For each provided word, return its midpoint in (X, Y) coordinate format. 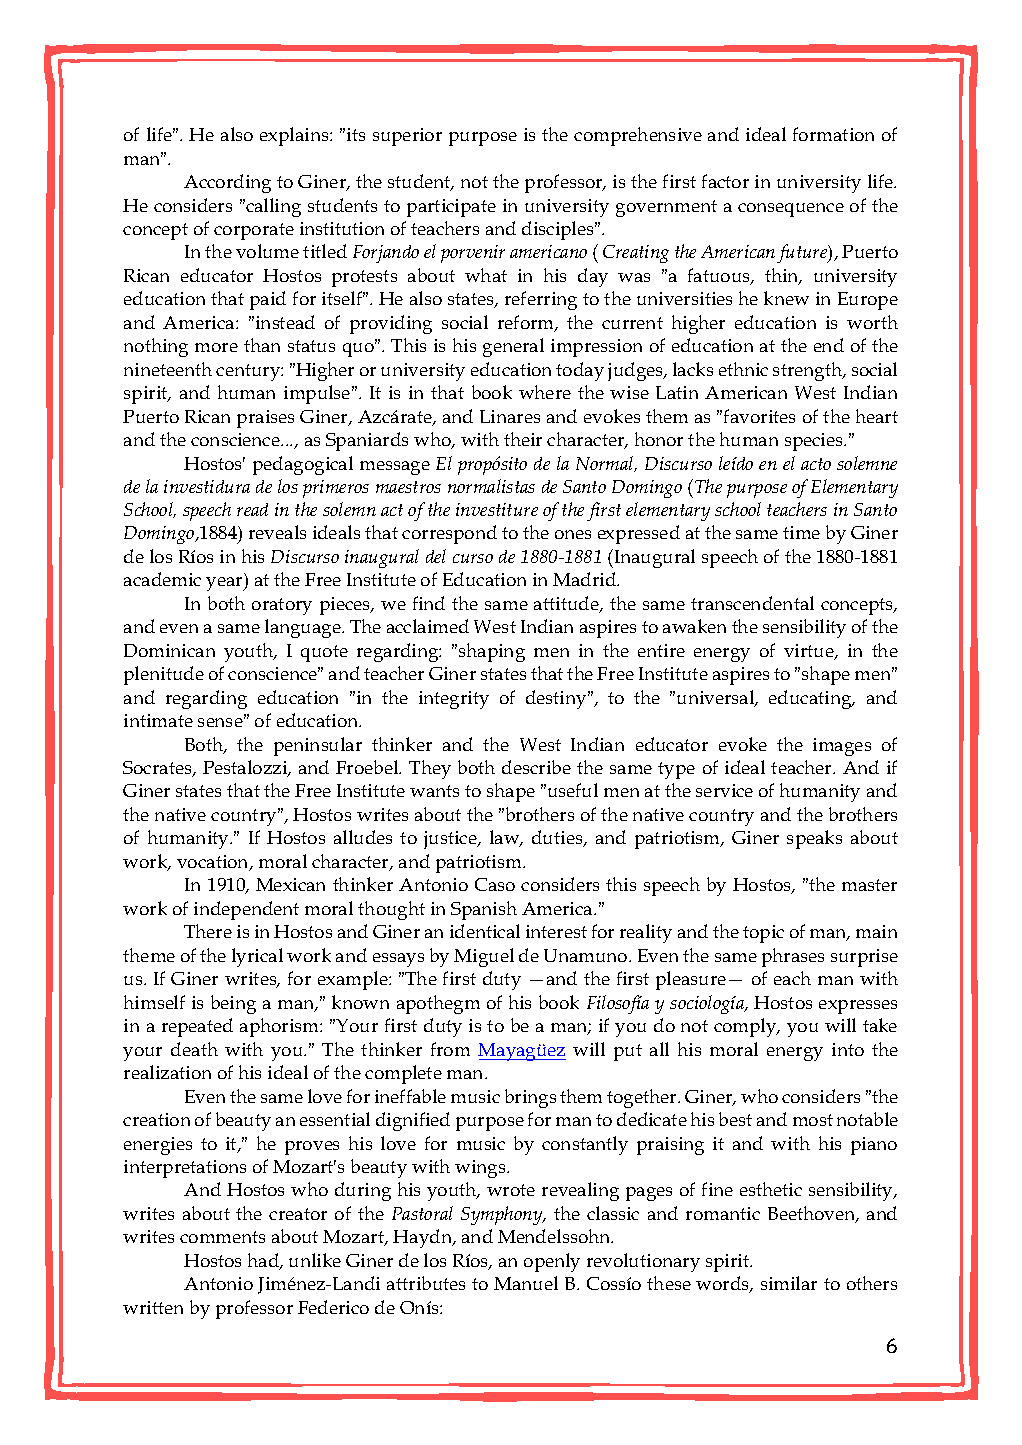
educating (811, 699)
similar (789, 1283)
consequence (791, 210)
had (264, 1261)
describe (536, 767)
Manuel (526, 1283)
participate (451, 208)
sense (221, 722)
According (227, 183)
